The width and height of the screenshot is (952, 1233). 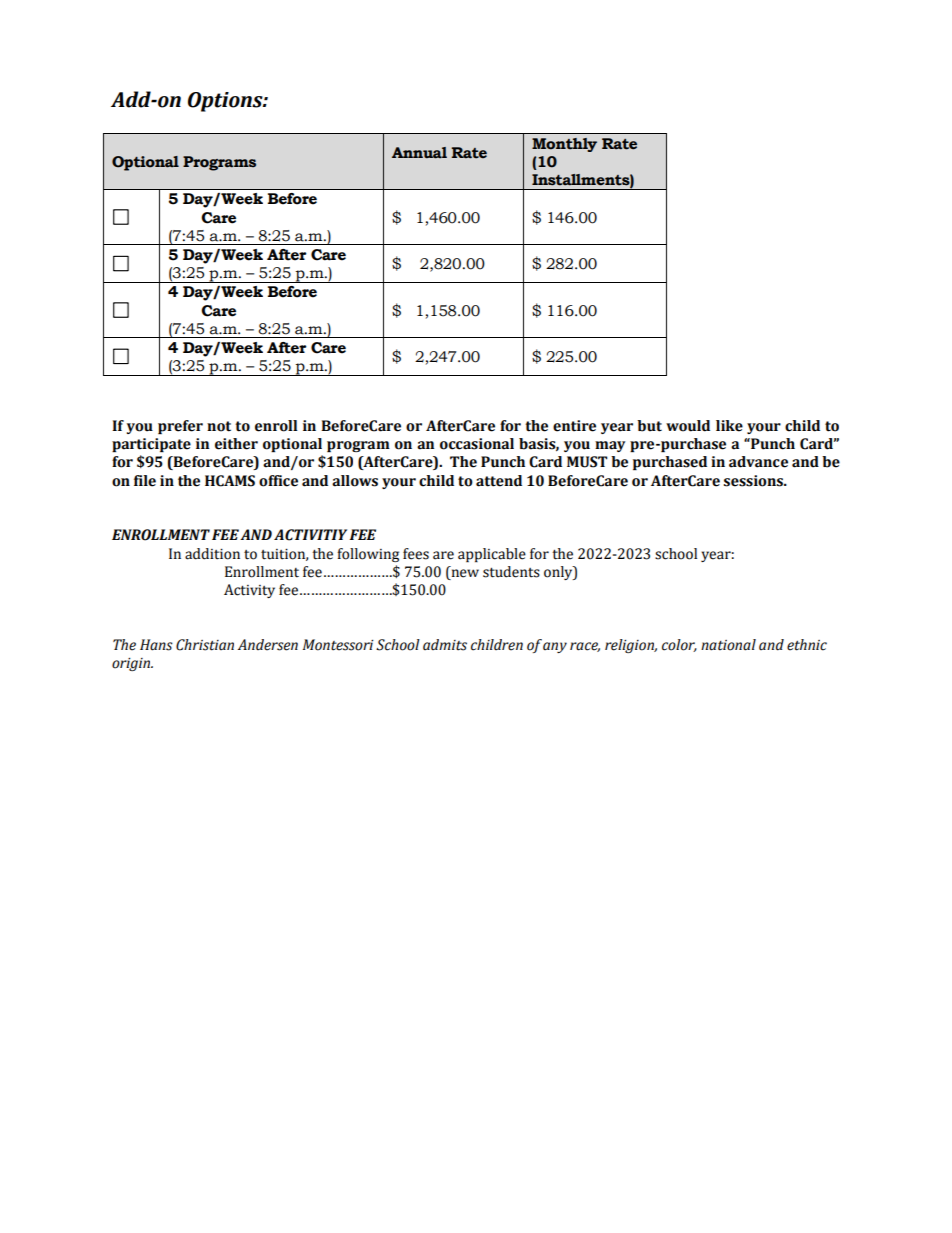 I want to click on Christian, so click(x=205, y=645).
